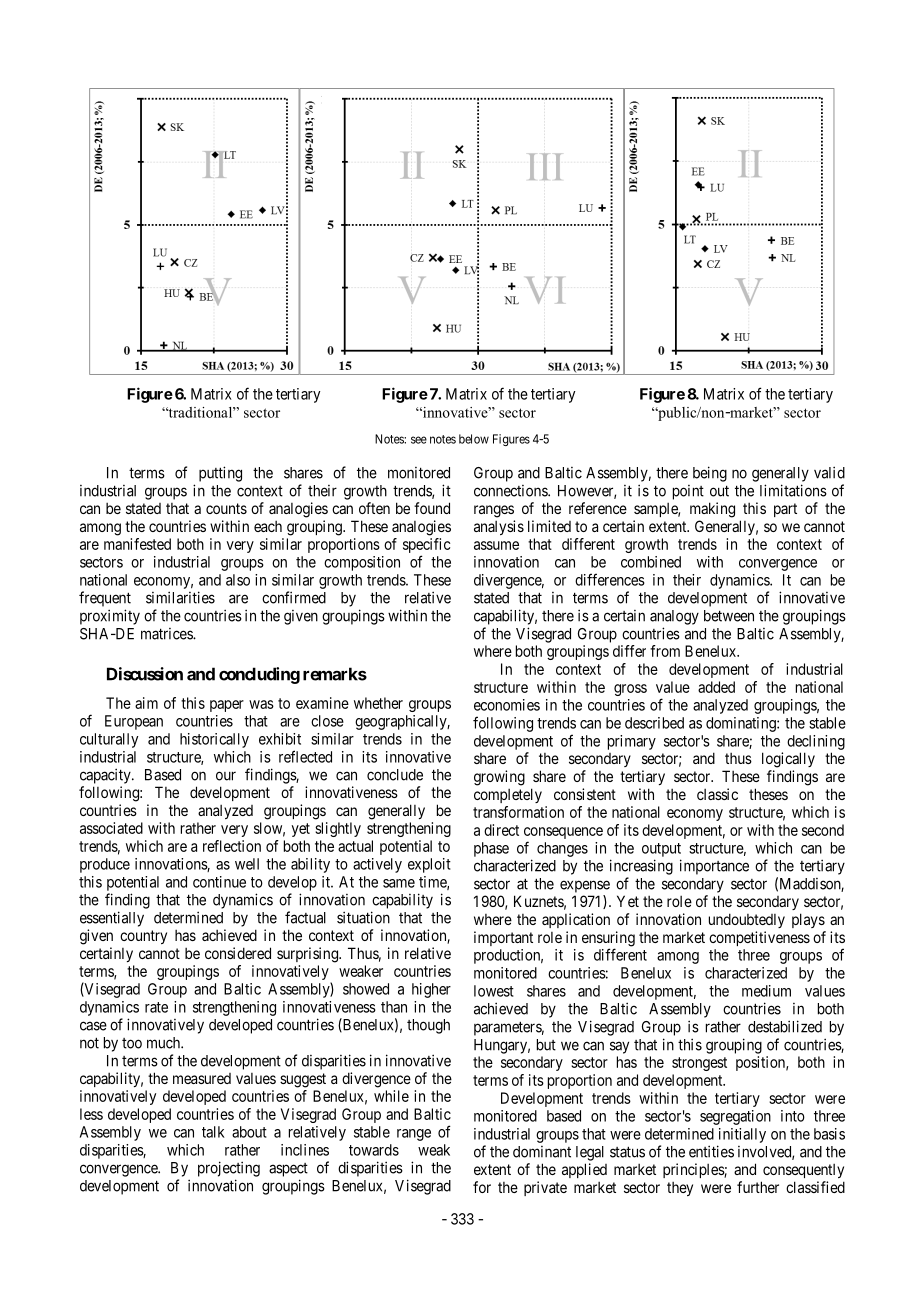  What do you see at coordinates (717, 794) in the screenshot?
I see `classic` at bounding box center [717, 794].
